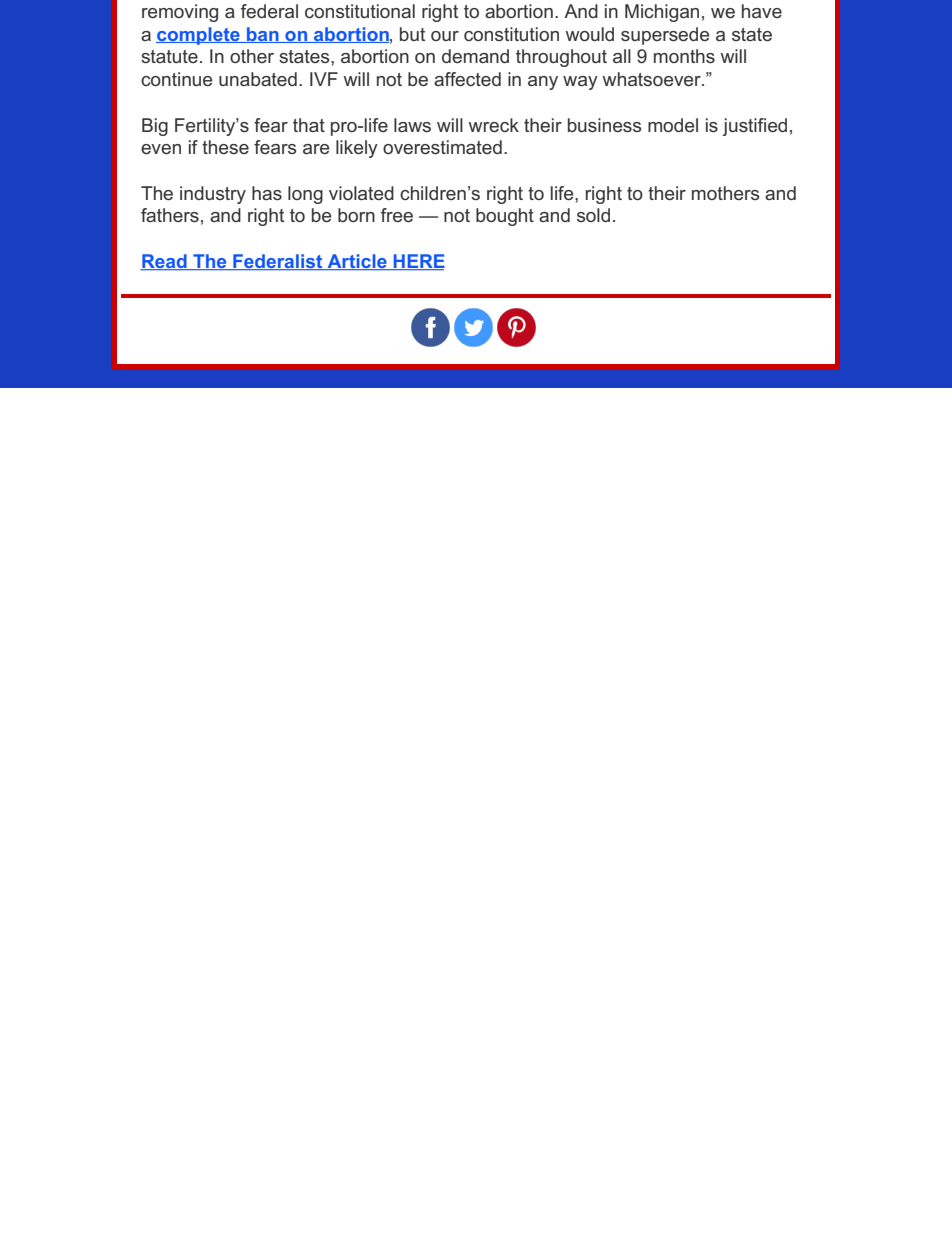 This screenshot has height=1233, width=952. What do you see at coordinates (467, 79) in the screenshot?
I see `affected` at bounding box center [467, 79].
